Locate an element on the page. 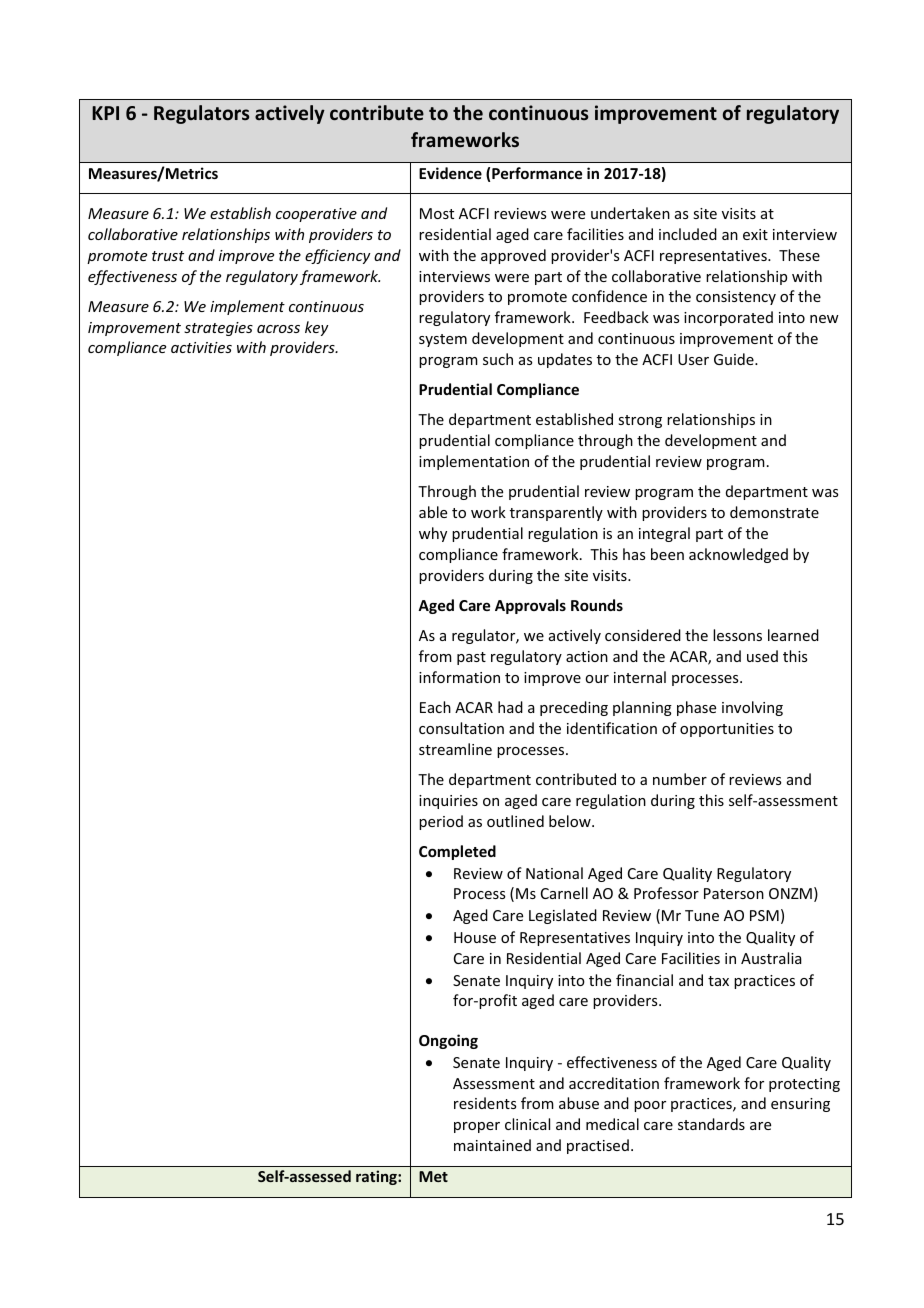 This page has height=1308, width=924. Evidence is located at coordinates (450, 173).
